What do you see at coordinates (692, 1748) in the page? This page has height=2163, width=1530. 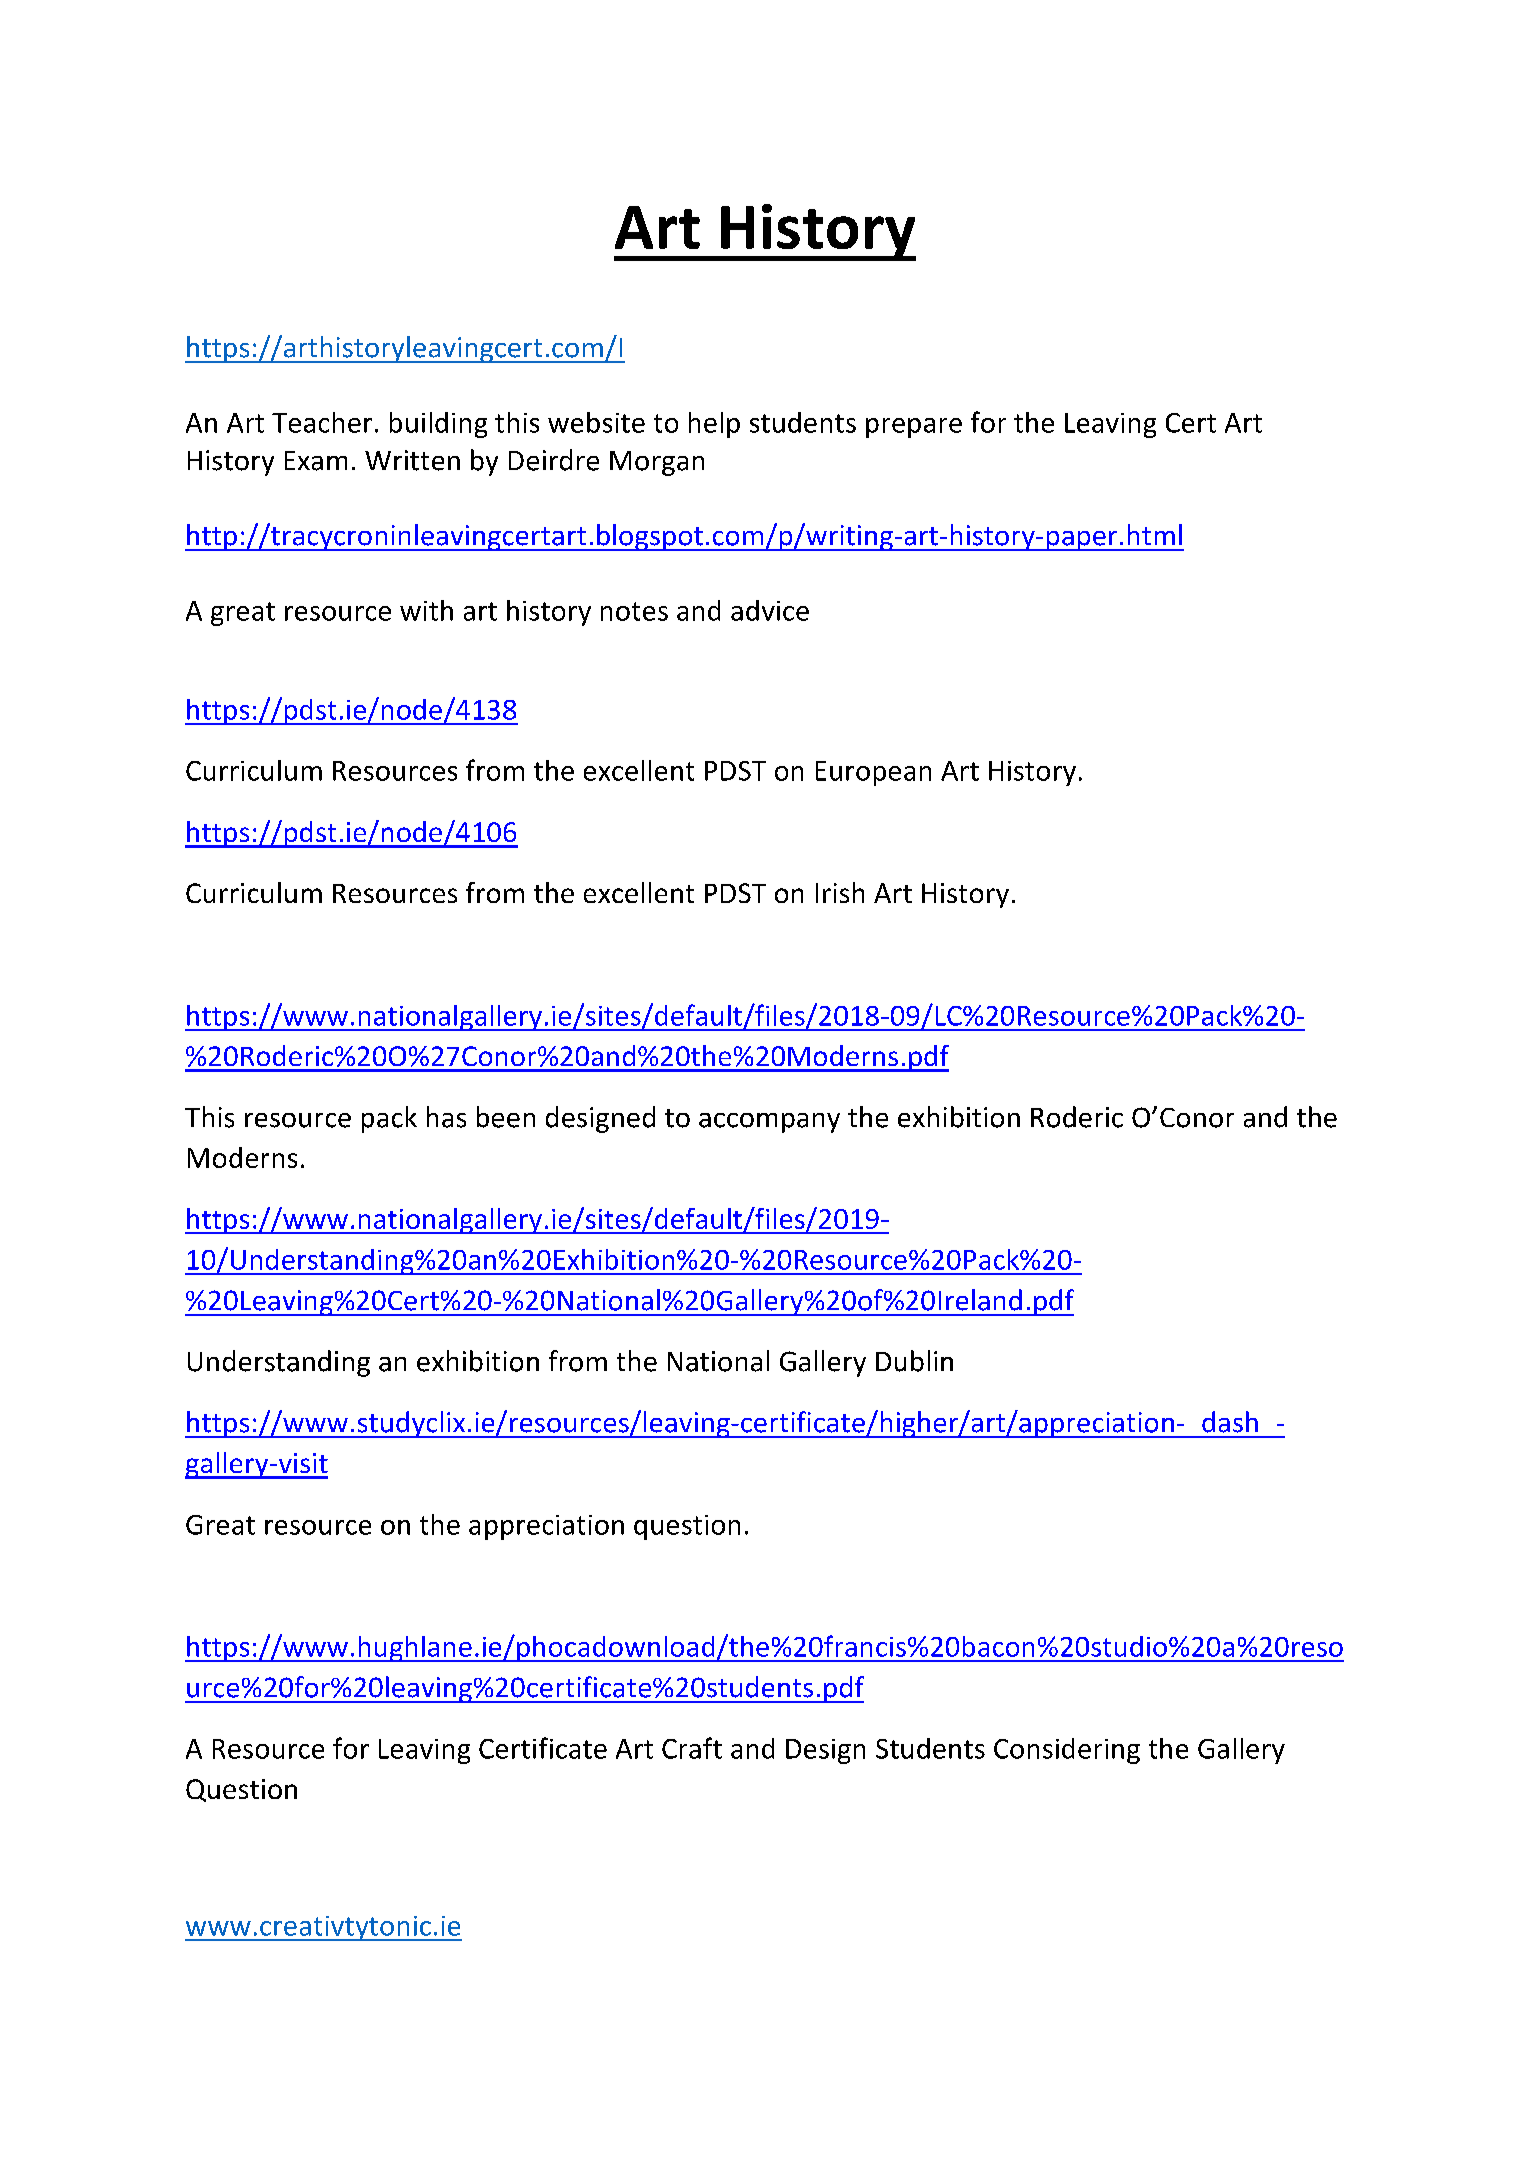 I see `Craft` at bounding box center [692, 1748].
